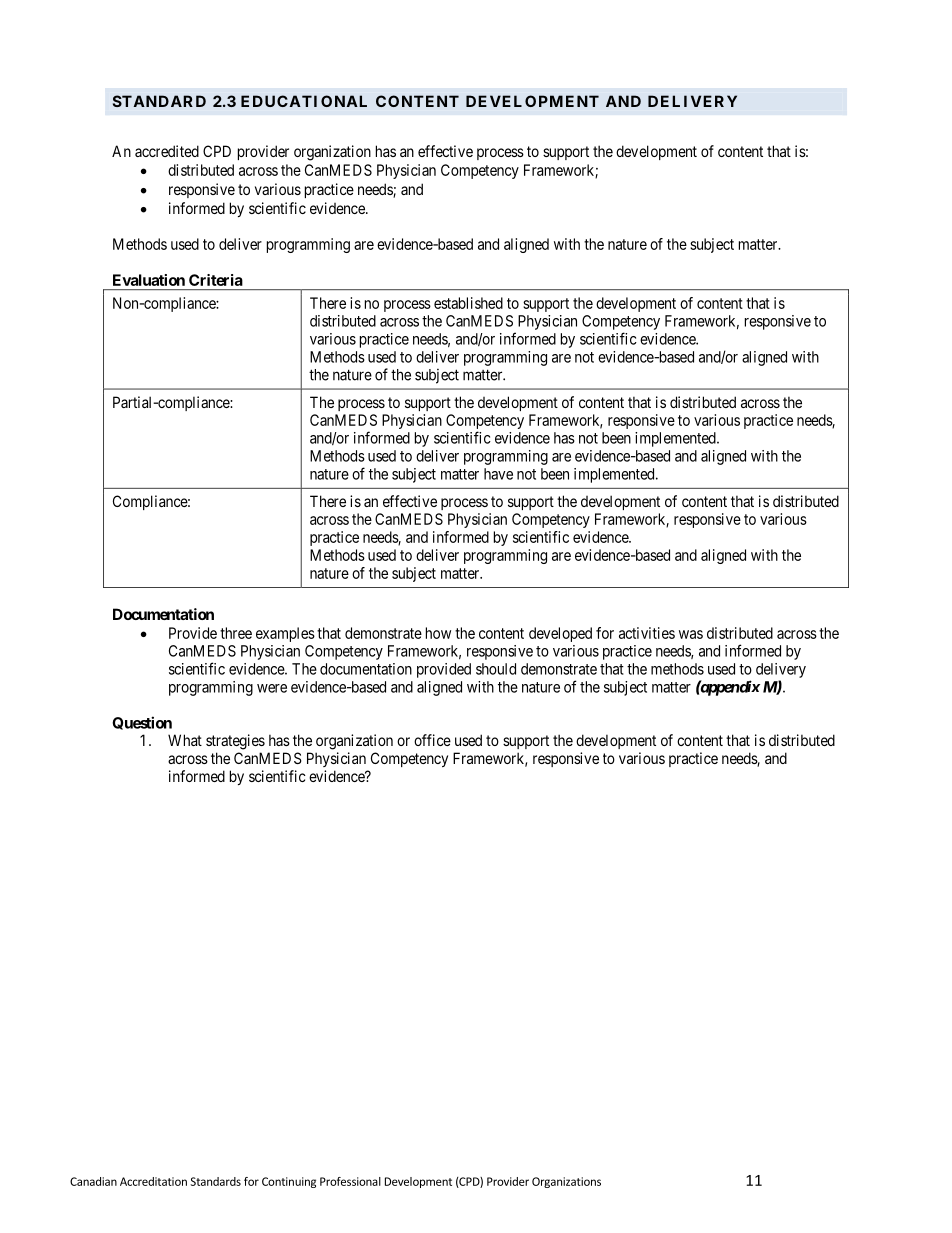 The height and width of the document is (1233, 952). What do you see at coordinates (647, 633) in the document?
I see `activities` at bounding box center [647, 633].
